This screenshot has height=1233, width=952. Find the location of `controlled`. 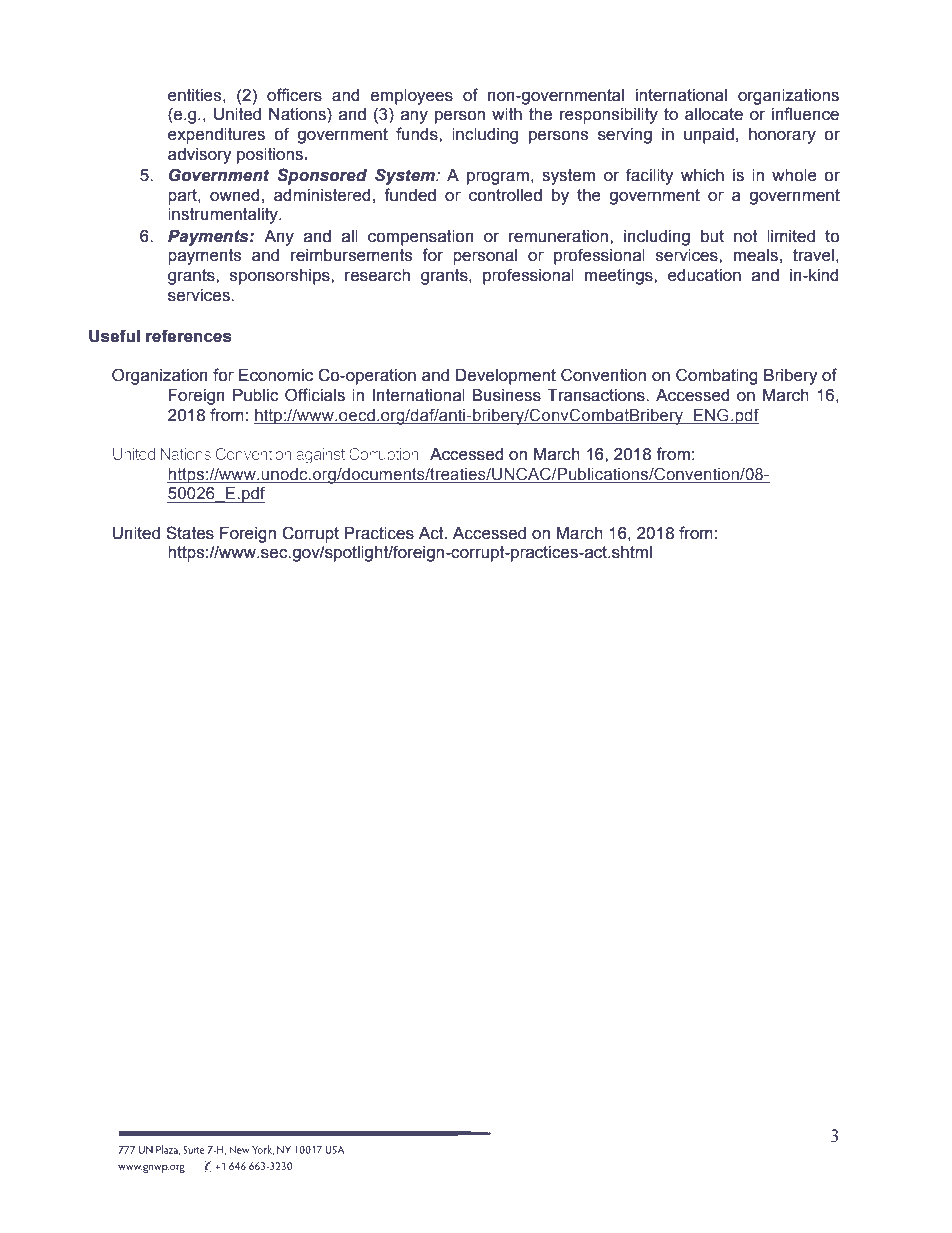

controlled is located at coordinates (505, 195).
